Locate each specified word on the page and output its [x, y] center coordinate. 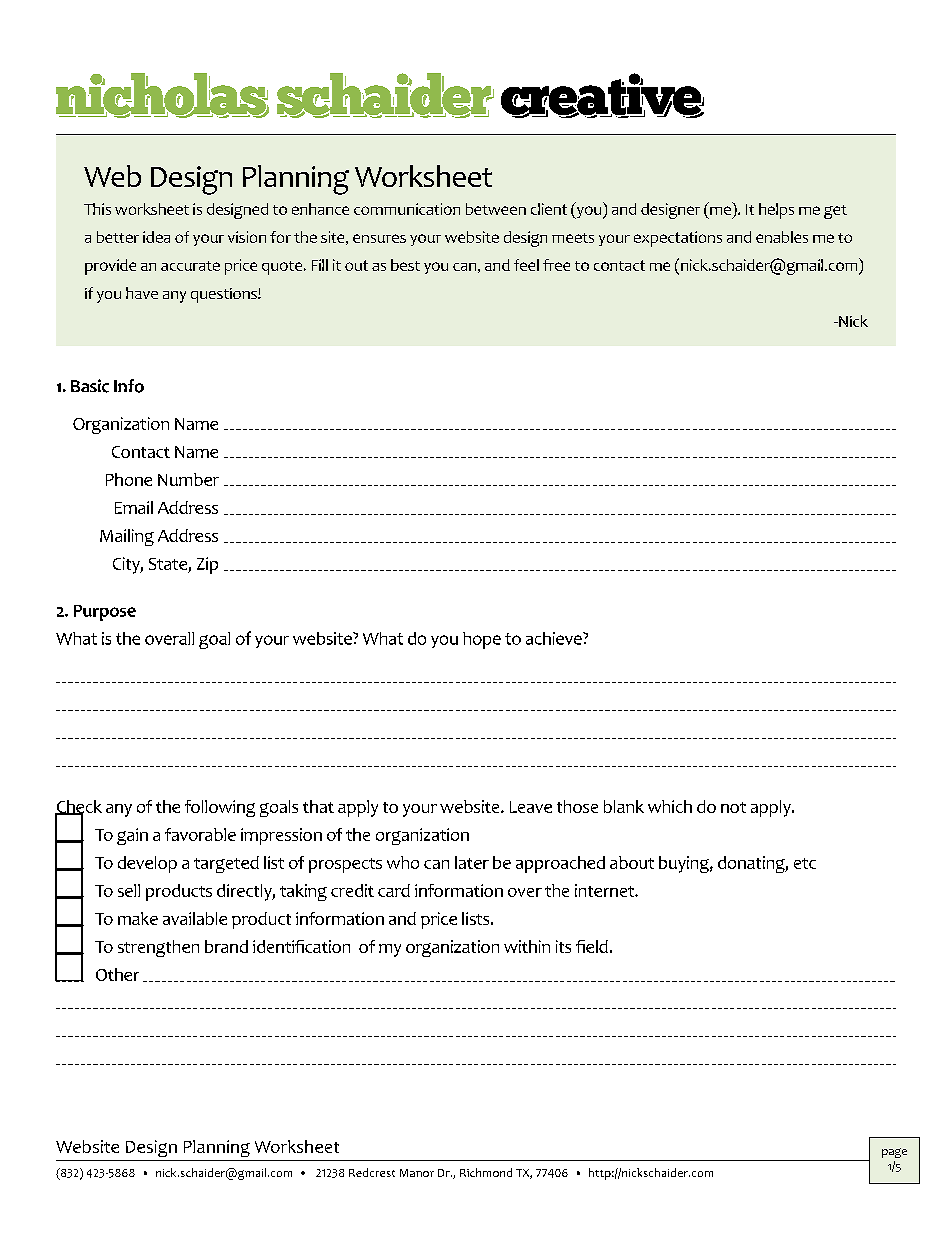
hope [482, 640]
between [496, 209]
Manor [417, 1173]
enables [782, 237]
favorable [200, 834]
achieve [555, 638]
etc [805, 863]
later [472, 862]
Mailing [127, 537]
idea [156, 237]
